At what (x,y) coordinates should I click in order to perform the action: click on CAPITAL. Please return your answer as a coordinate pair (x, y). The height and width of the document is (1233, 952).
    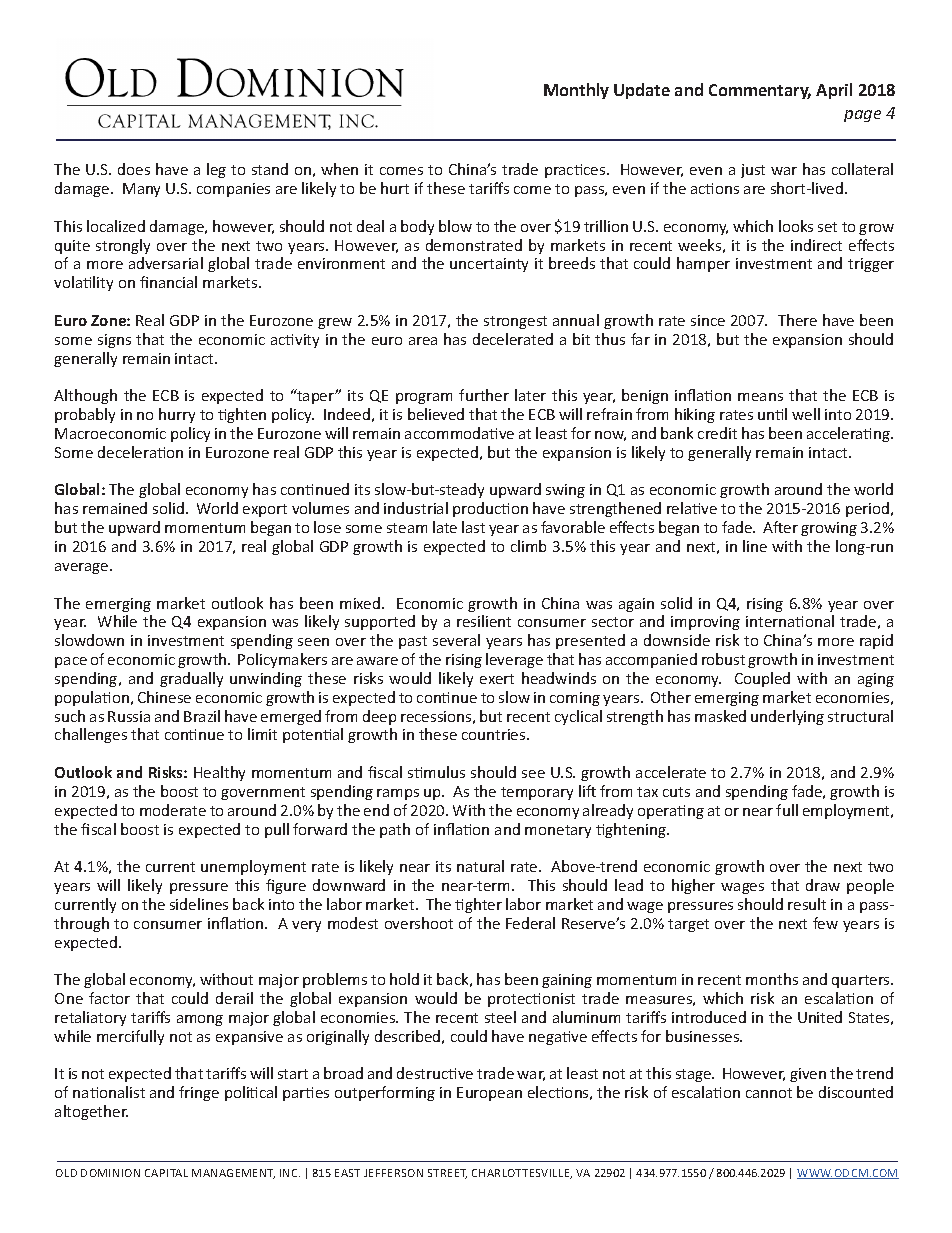
    Looking at the image, I should click on (166, 1173).
